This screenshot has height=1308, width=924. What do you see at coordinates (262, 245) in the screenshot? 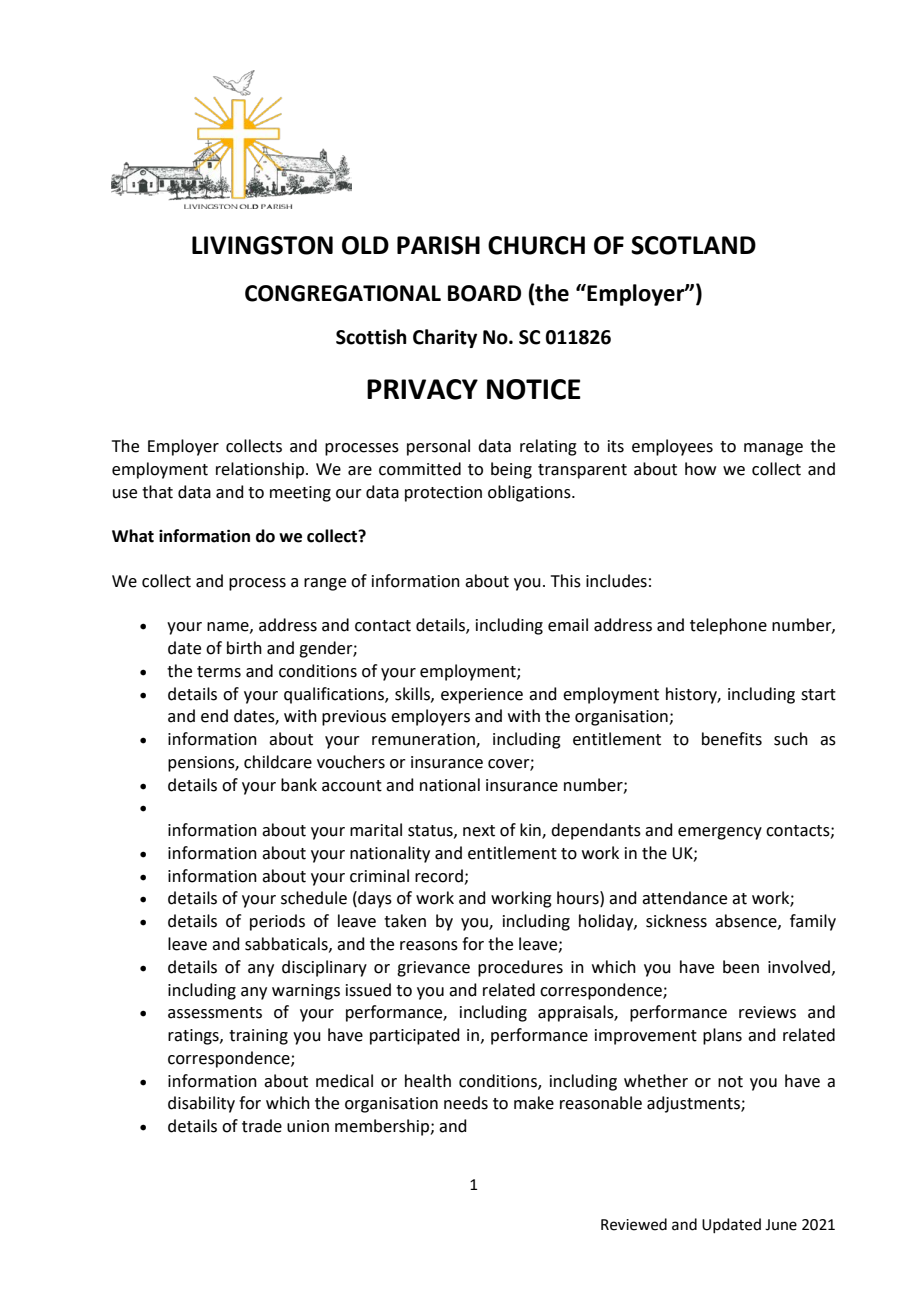
I see `LIVINGSTON` at bounding box center [262, 245].
